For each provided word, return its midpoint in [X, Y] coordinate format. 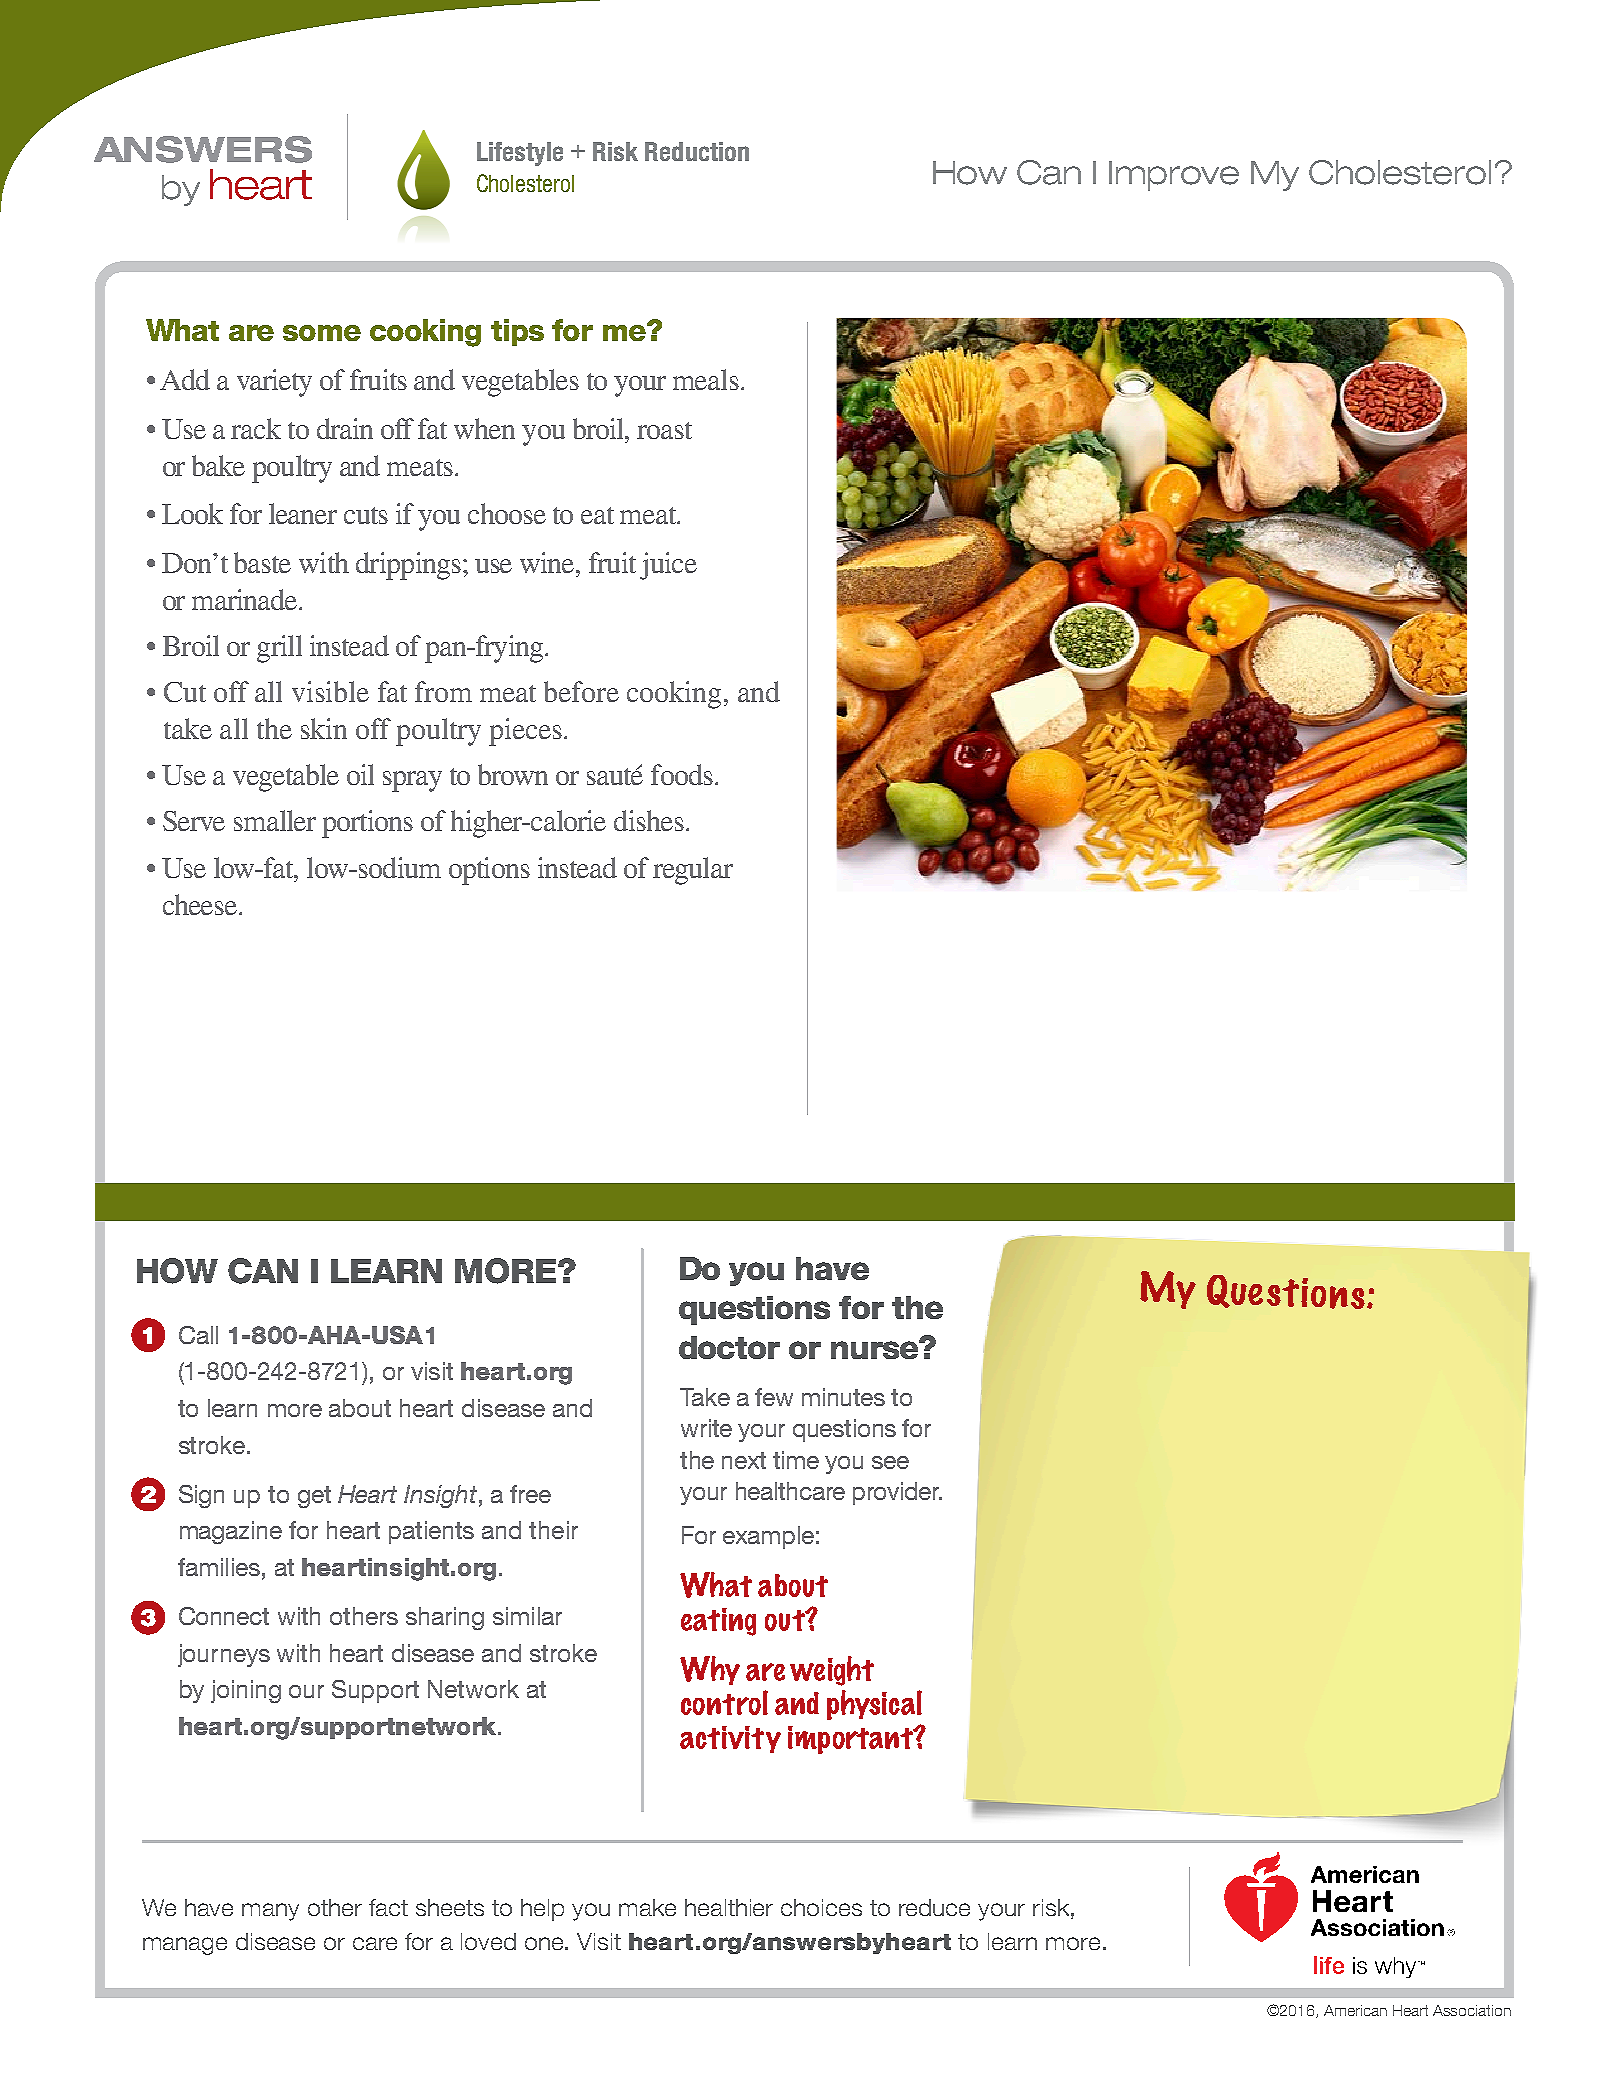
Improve [1174, 176]
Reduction [697, 151]
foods [682, 774]
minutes [843, 1397]
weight [832, 1671]
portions [367, 824]
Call [198, 1335]
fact [388, 1907]
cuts [366, 515]
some [322, 333]
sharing [445, 1618]
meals [706, 379]
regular [693, 871]
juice [668, 566]
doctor [729, 1347]
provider [897, 1493]
